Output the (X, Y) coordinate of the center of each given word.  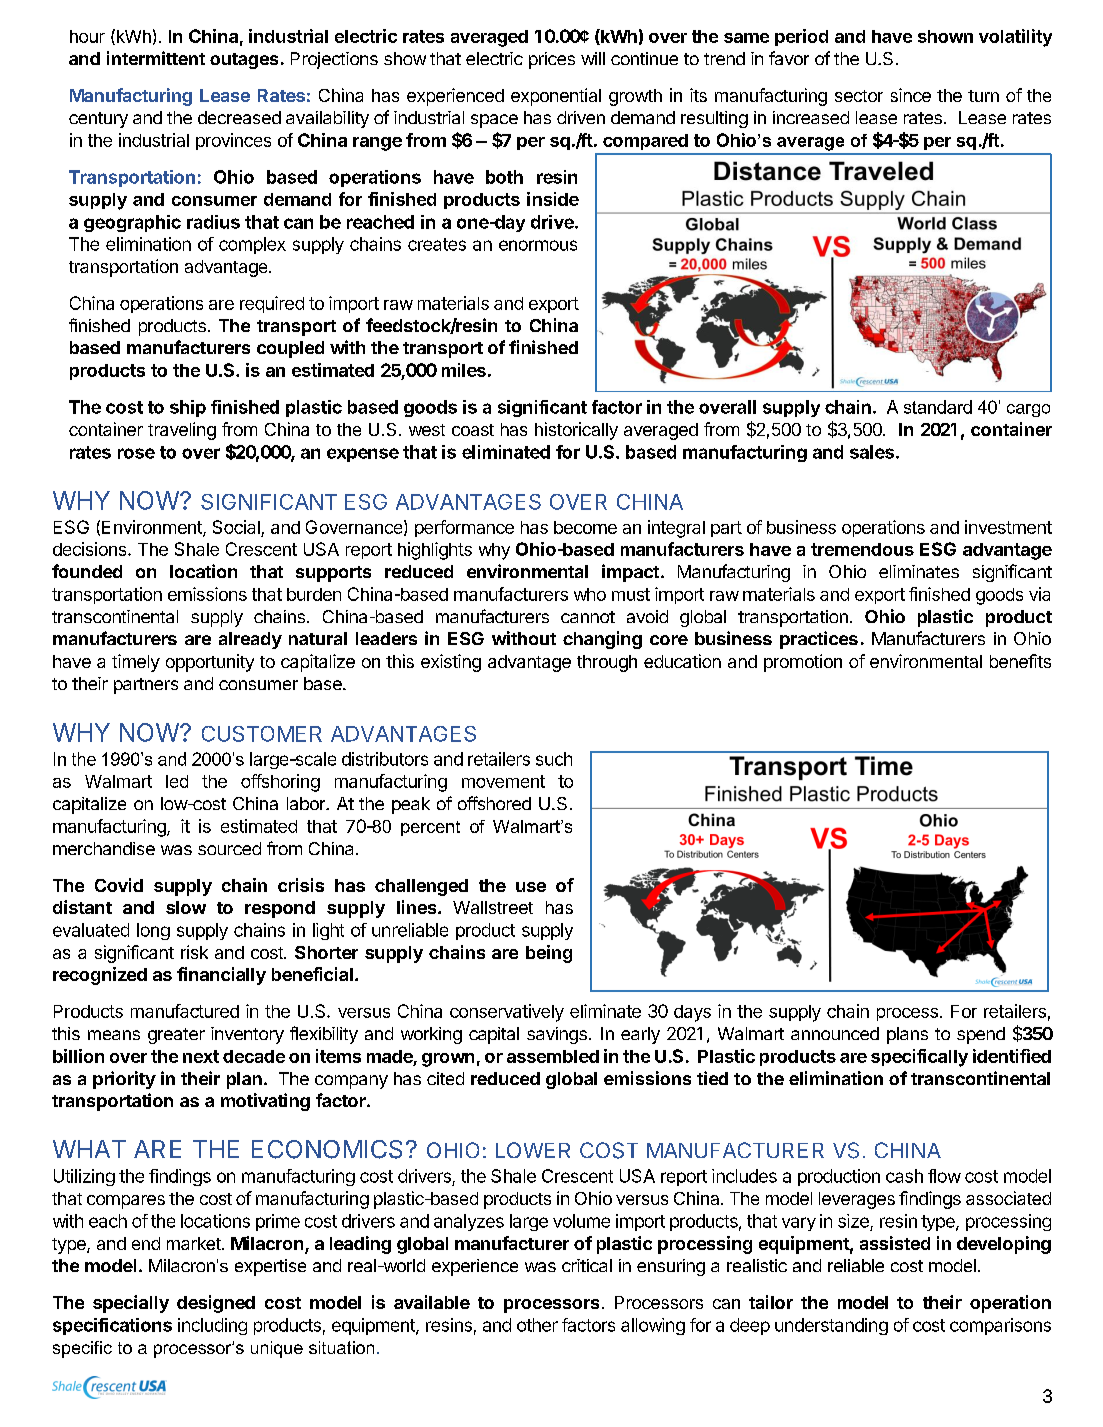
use (531, 887)
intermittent (156, 58)
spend (981, 1035)
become (585, 527)
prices (552, 60)
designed (216, 1304)
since (911, 95)
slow (186, 907)
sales (872, 452)
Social (237, 528)
